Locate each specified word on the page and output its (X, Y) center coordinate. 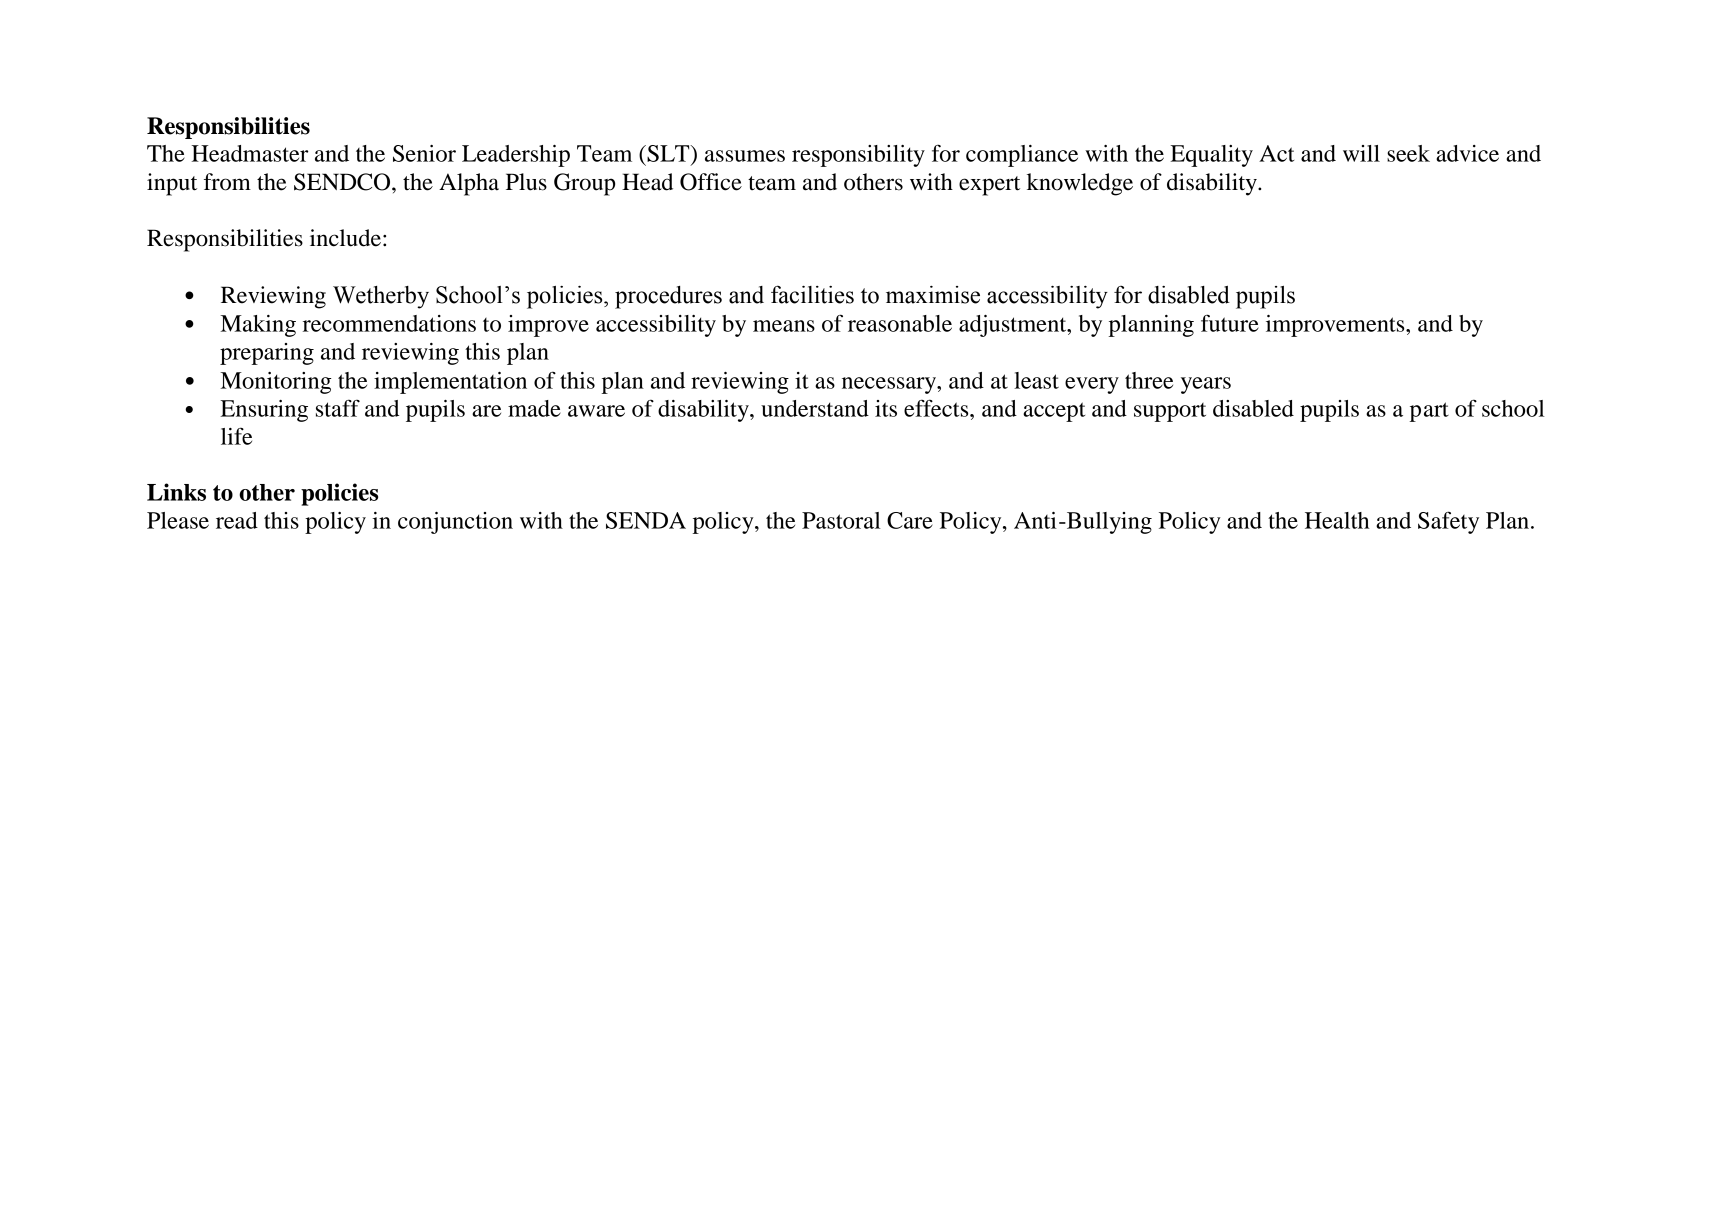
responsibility (858, 156)
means (784, 326)
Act (1276, 153)
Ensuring (264, 411)
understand (815, 408)
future (1230, 323)
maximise (933, 295)
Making (258, 326)
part (1429, 412)
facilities (812, 294)
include (345, 238)
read (237, 520)
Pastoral (841, 520)
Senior (424, 153)
